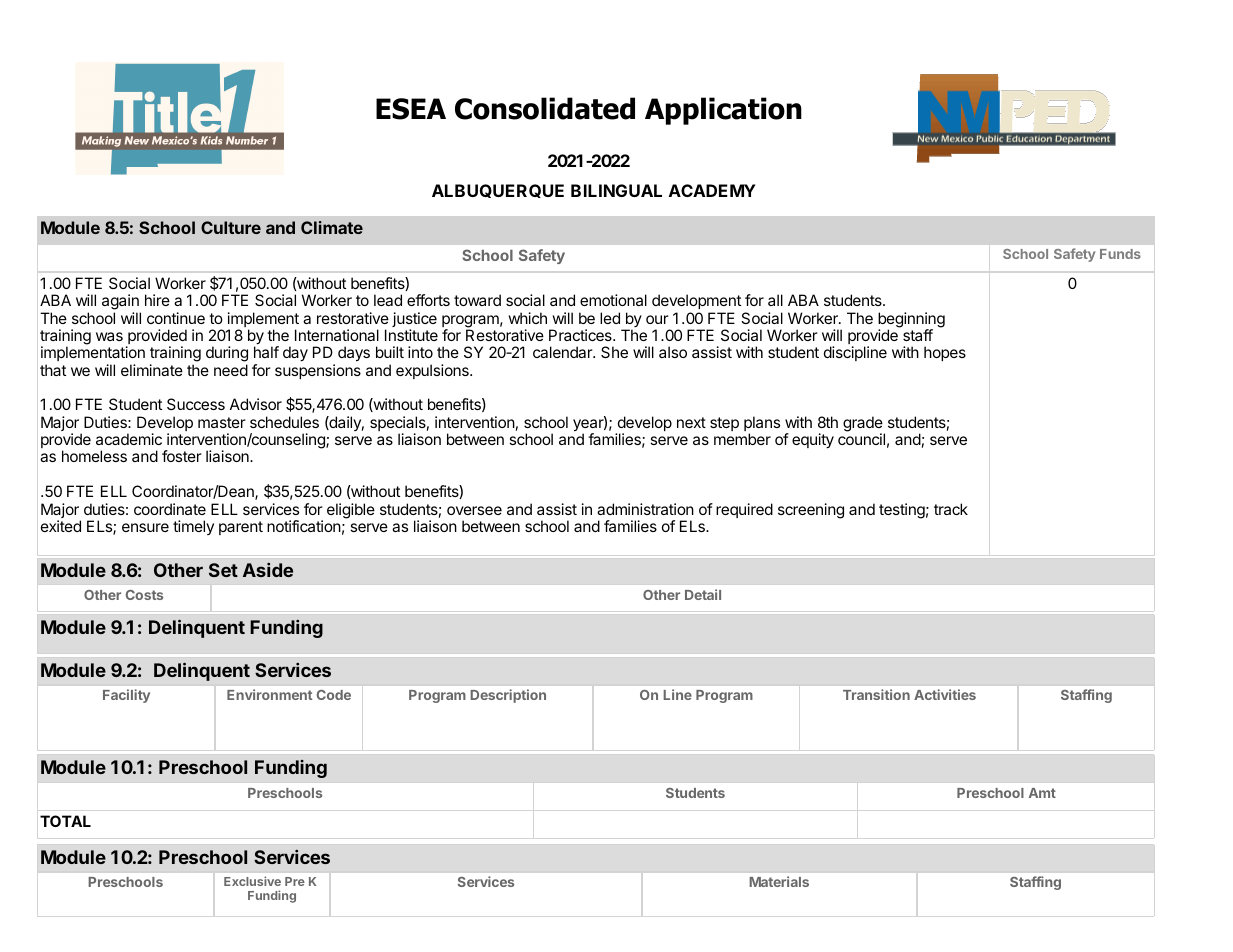  What do you see at coordinates (951, 509) in the image?
I see `track` at bounding box center [951, 509].
